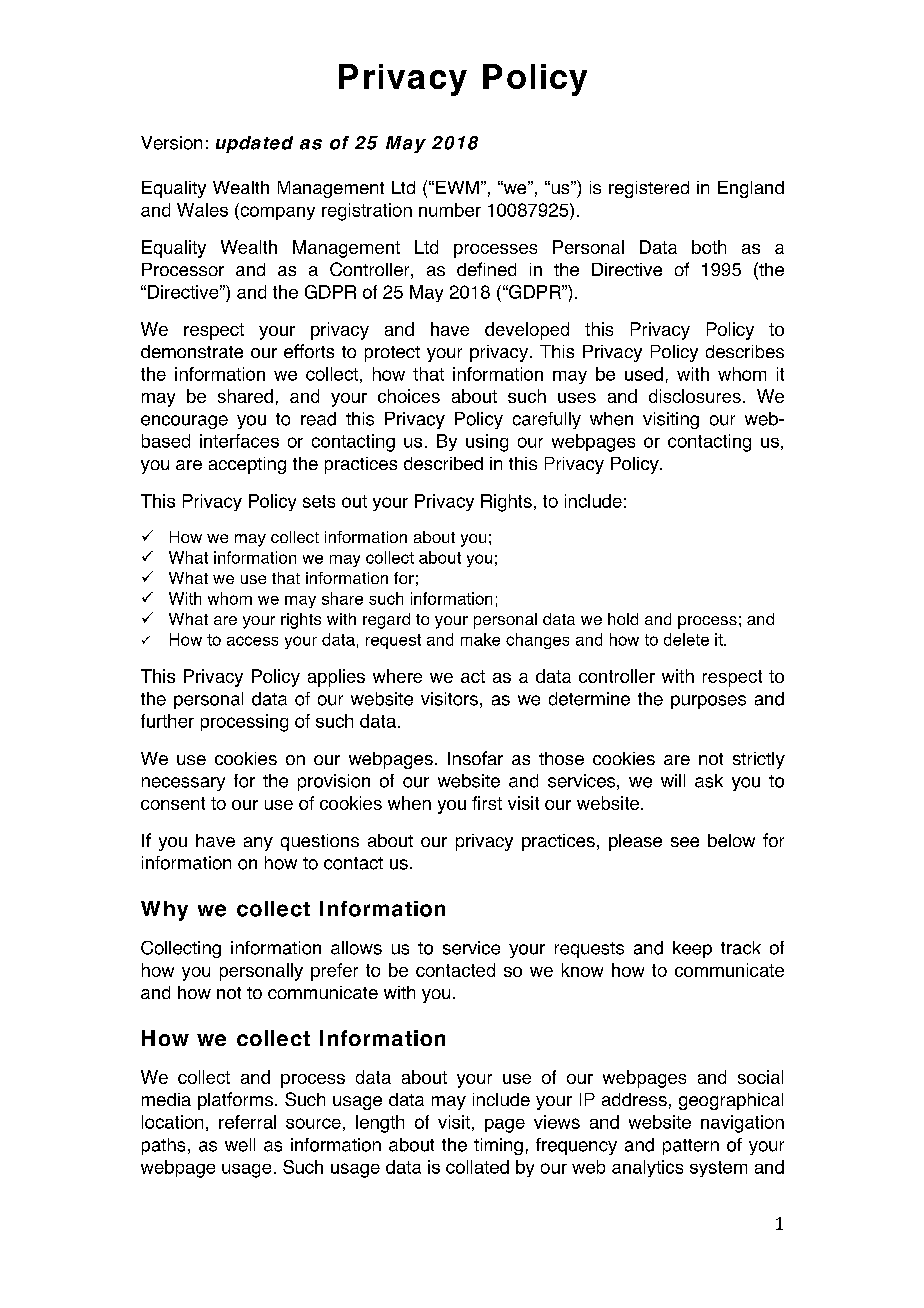 Image resolution: width=924 pixels, height=1308 pixels. I want to click on collated, so click(477, 1167).
